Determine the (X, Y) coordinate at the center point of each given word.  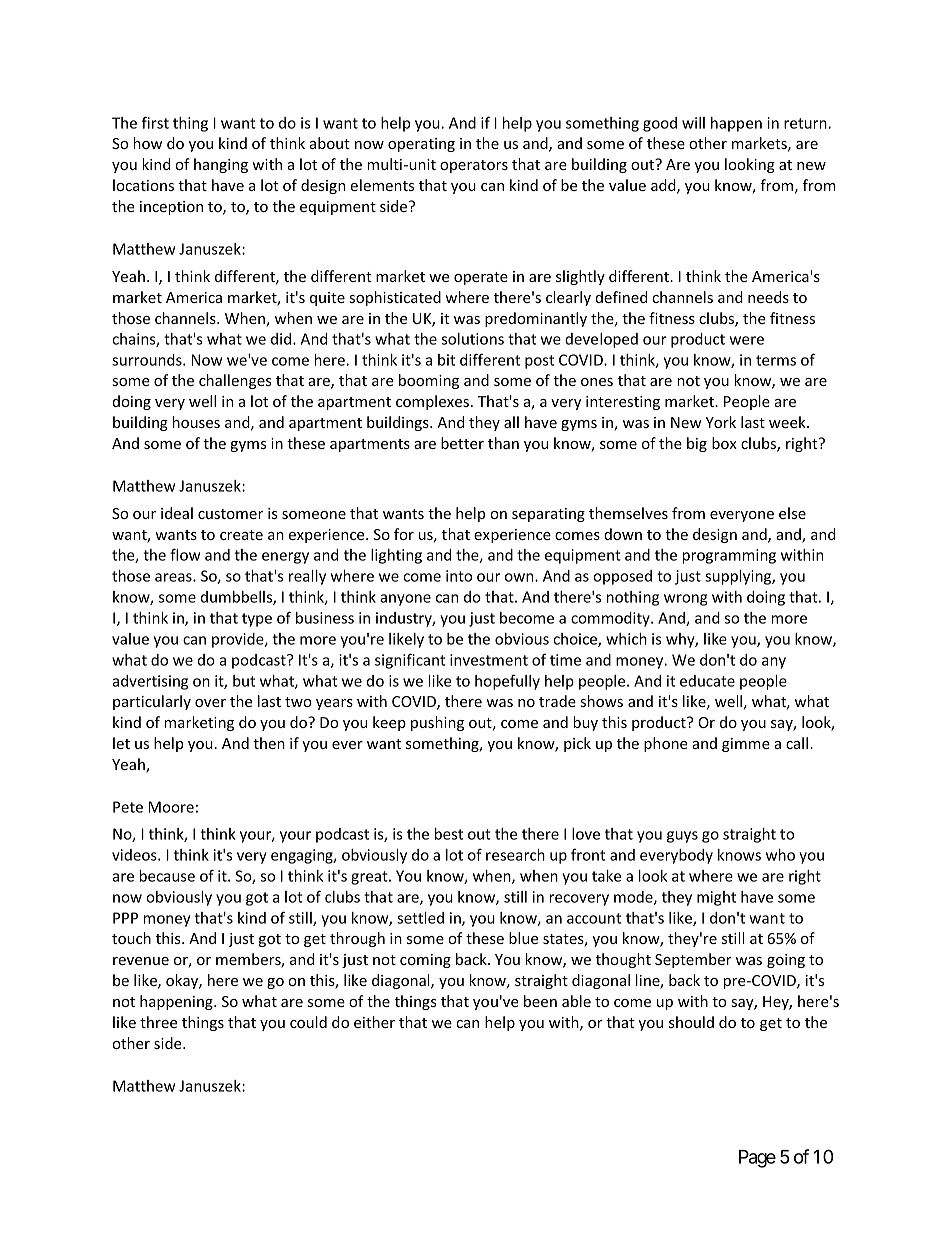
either (374, 1022)
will (693, 123)
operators (474, 166)
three (158, 1022)
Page (757, 1159)
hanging (221, 165)
